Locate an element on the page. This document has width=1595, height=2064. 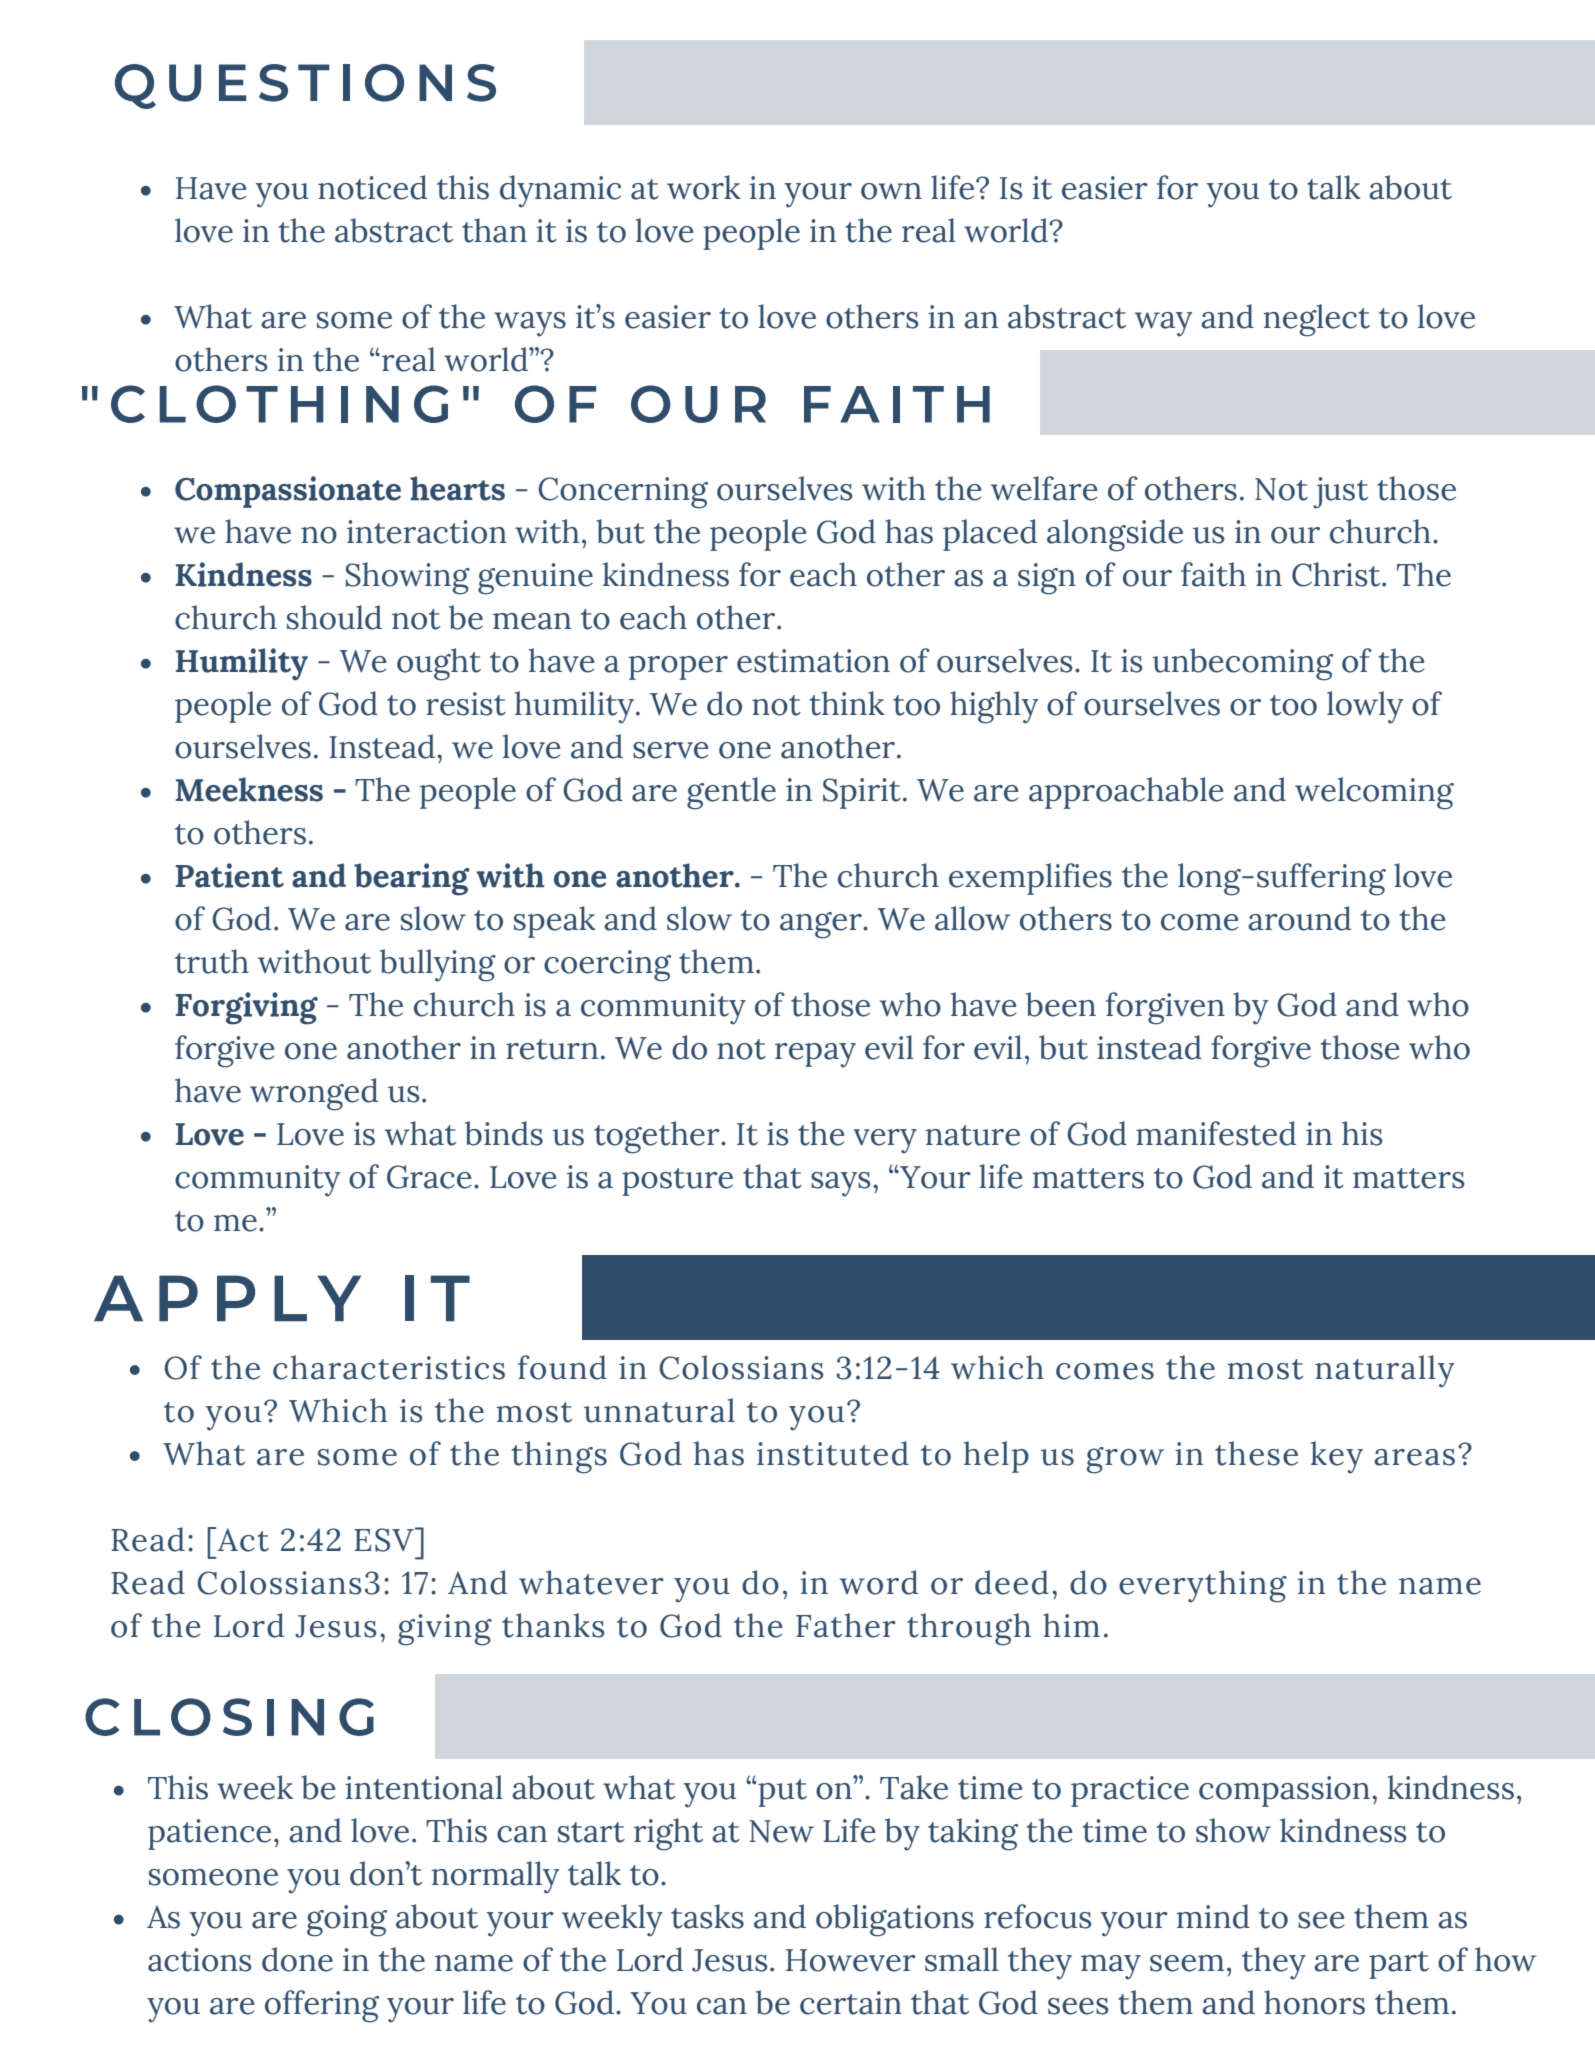
However is located at coordinates (851, 1960).
